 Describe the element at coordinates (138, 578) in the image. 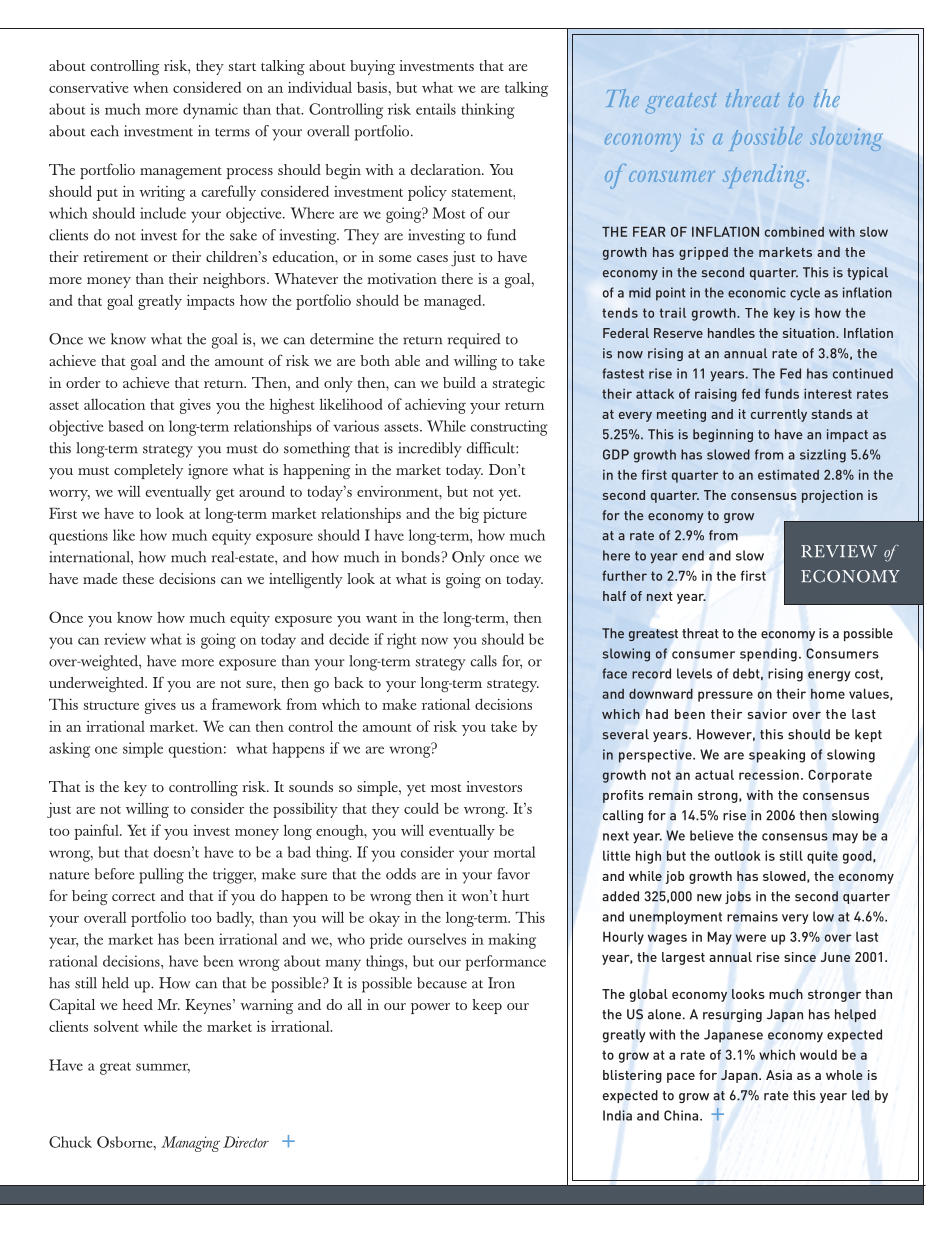

I see `these` at that location.
